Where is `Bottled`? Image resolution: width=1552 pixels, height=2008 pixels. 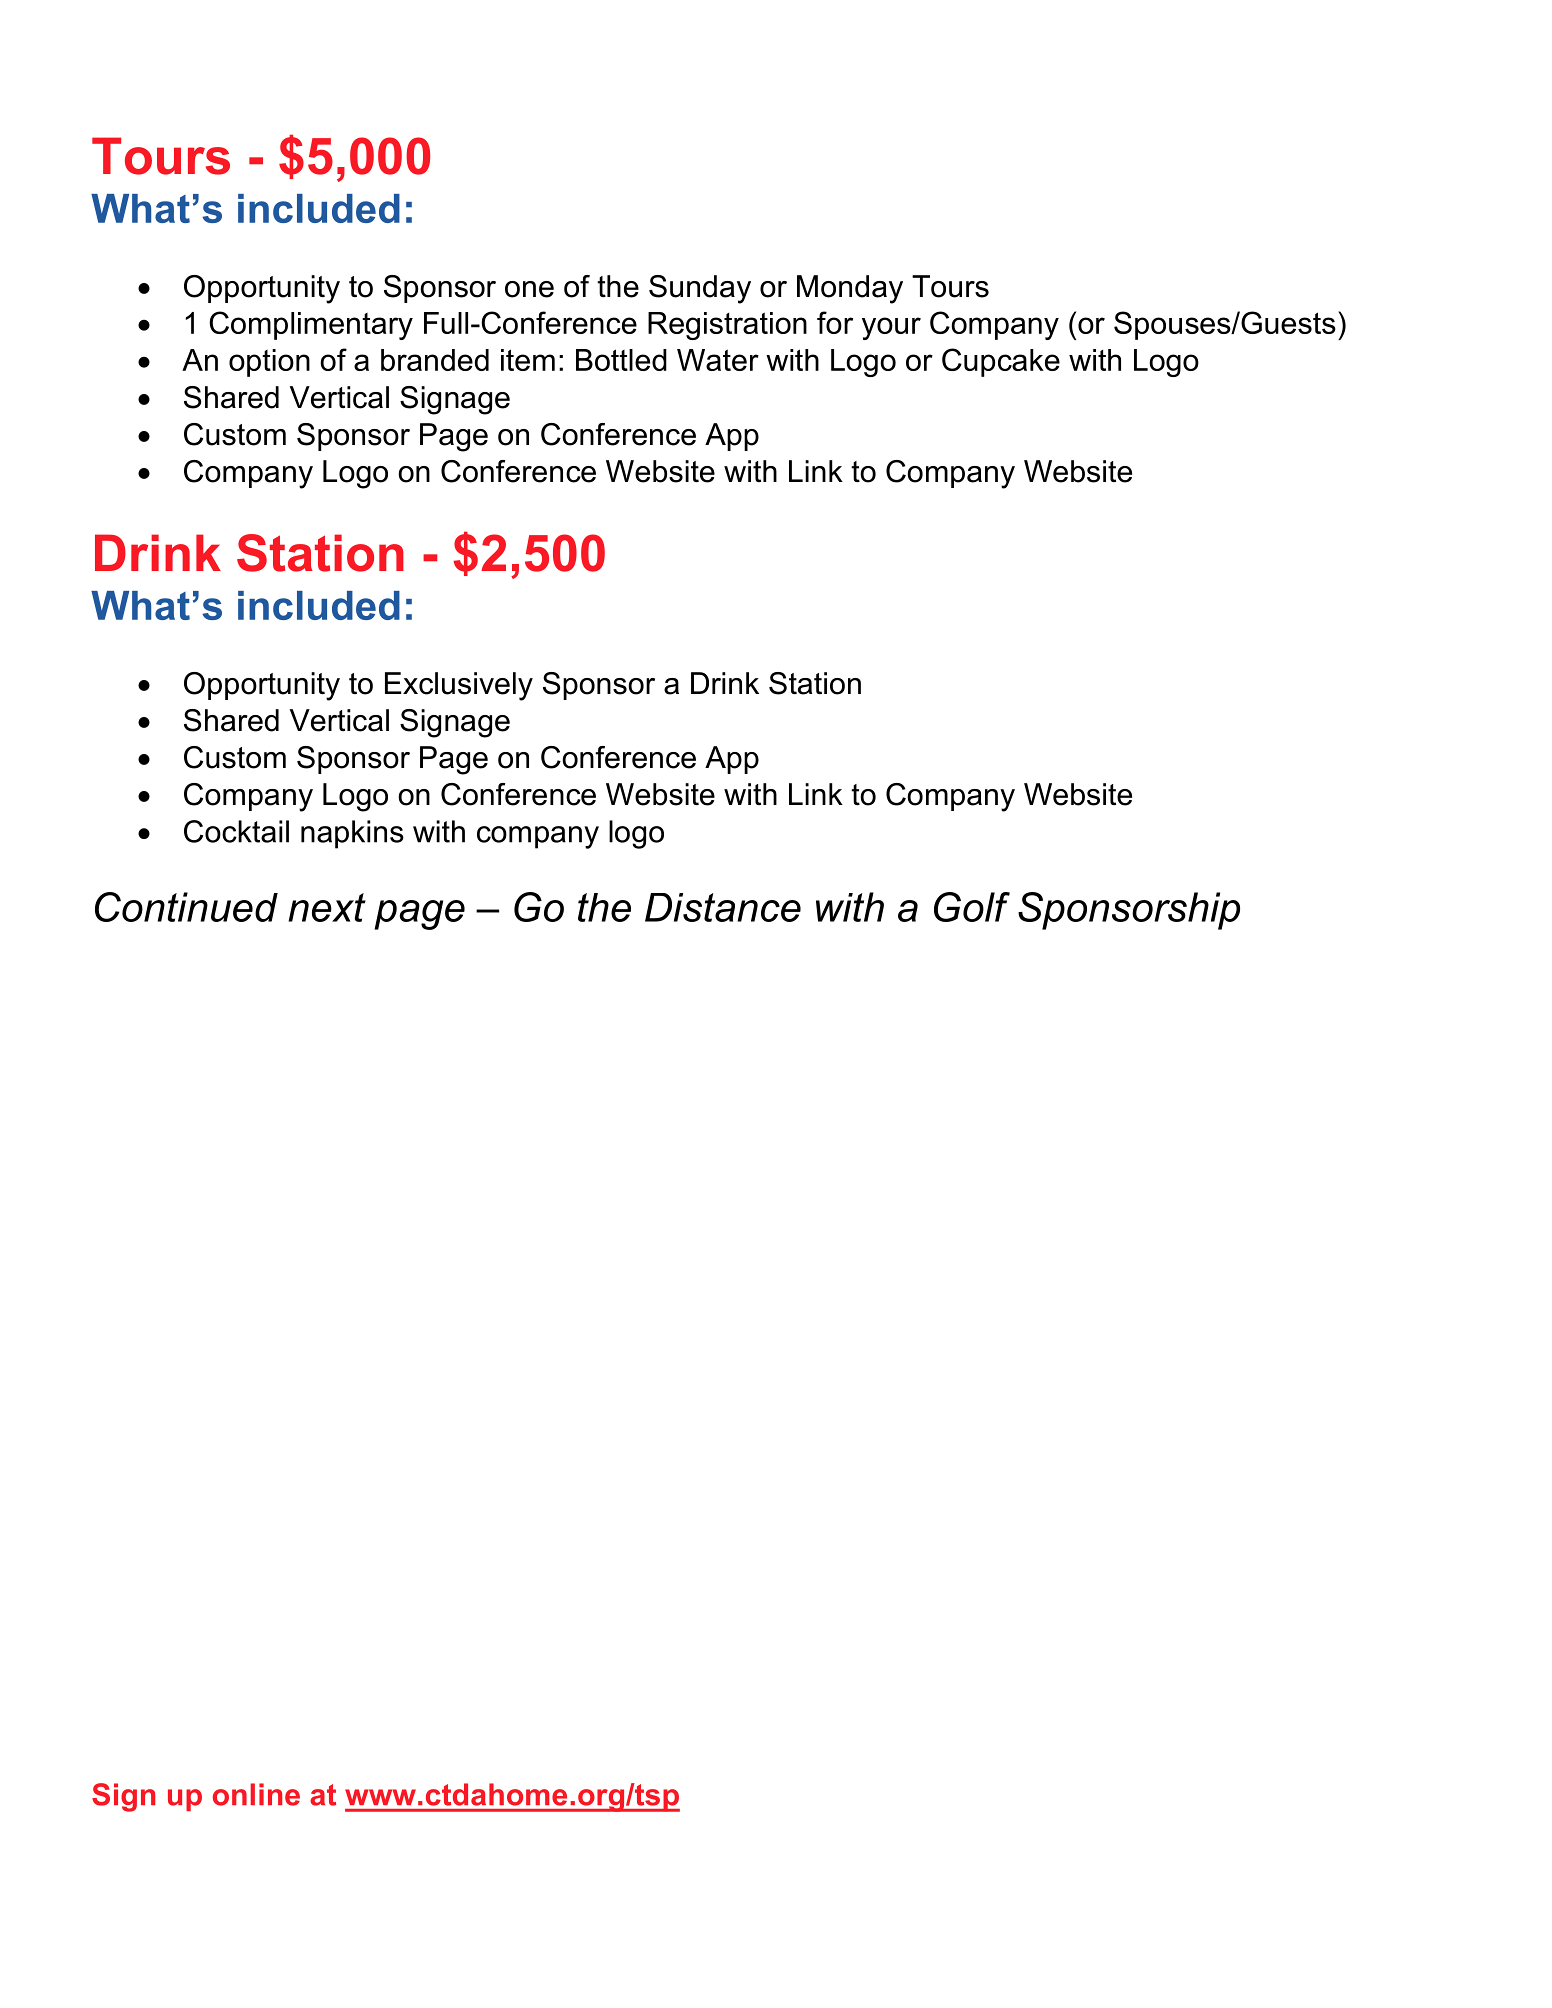
Bottled is located at coordinates (621, 360).
